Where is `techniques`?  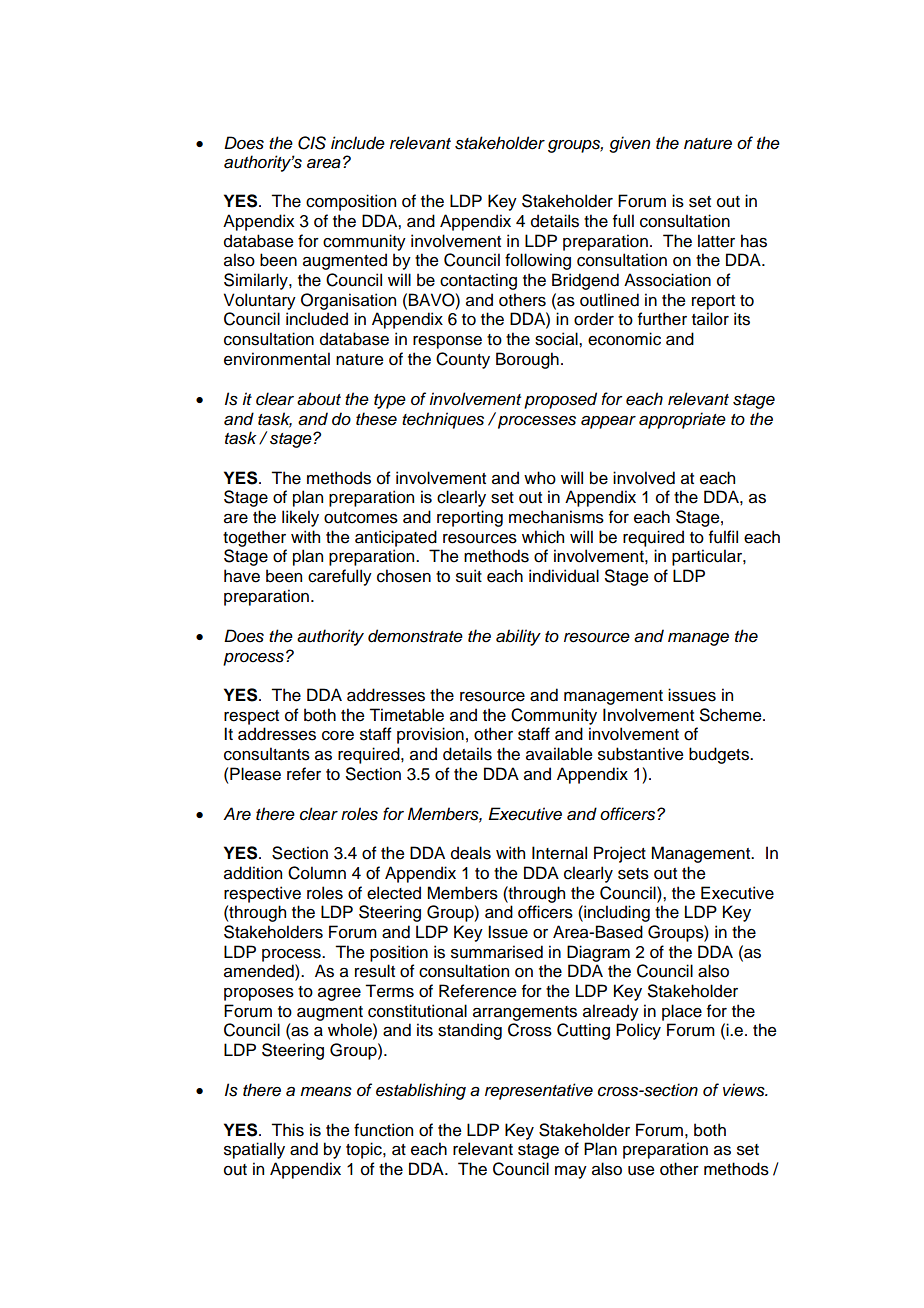 techniques is located at coordinates (443, 420).
